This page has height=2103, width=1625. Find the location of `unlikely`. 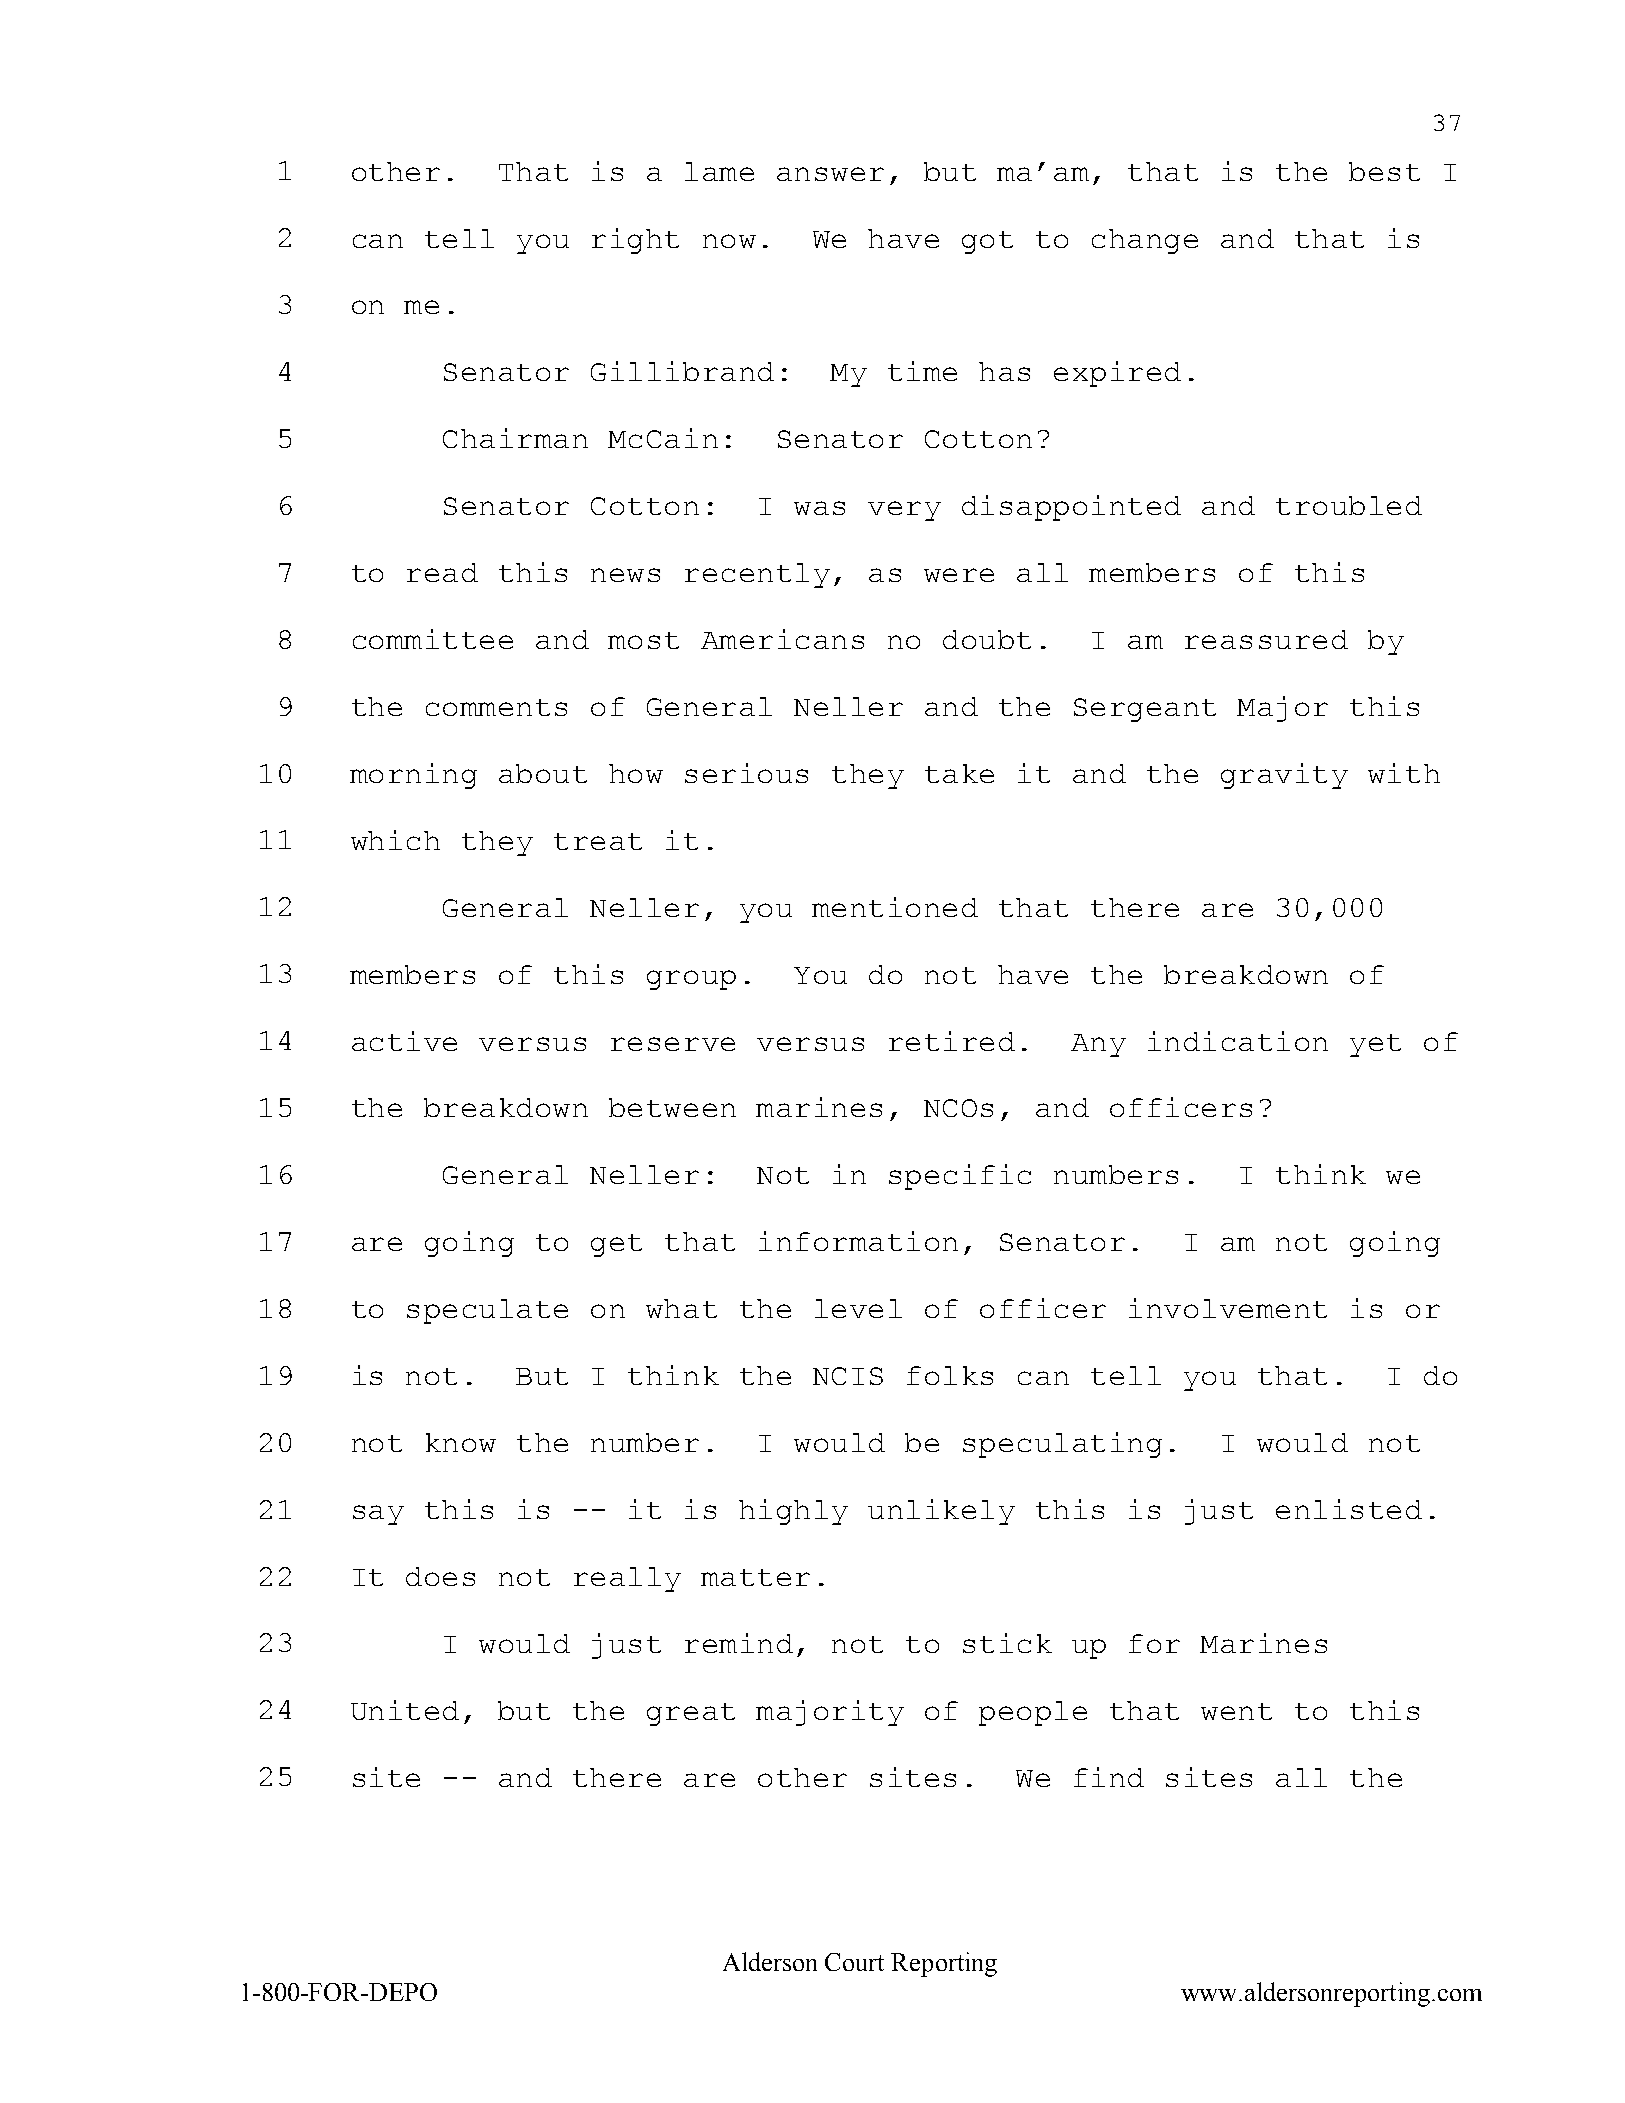

unlikely is located at coordinates (941, 1512).
